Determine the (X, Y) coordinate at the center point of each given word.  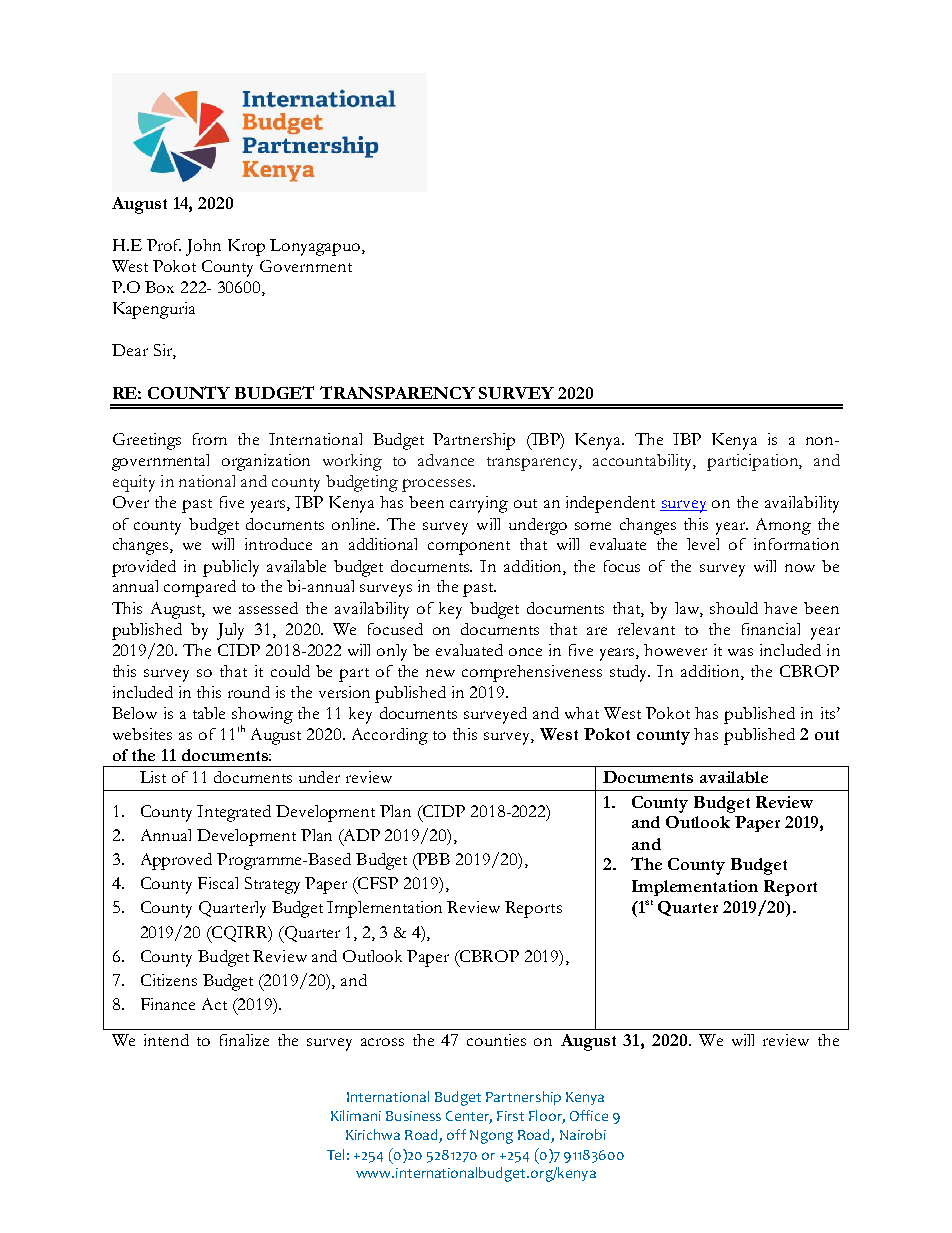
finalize (244, 1040)
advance (446, 460)
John (203, 247)
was (740, 652)
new (440, 673)
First (510, 1116)
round (249, 692)
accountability (644, 462)
